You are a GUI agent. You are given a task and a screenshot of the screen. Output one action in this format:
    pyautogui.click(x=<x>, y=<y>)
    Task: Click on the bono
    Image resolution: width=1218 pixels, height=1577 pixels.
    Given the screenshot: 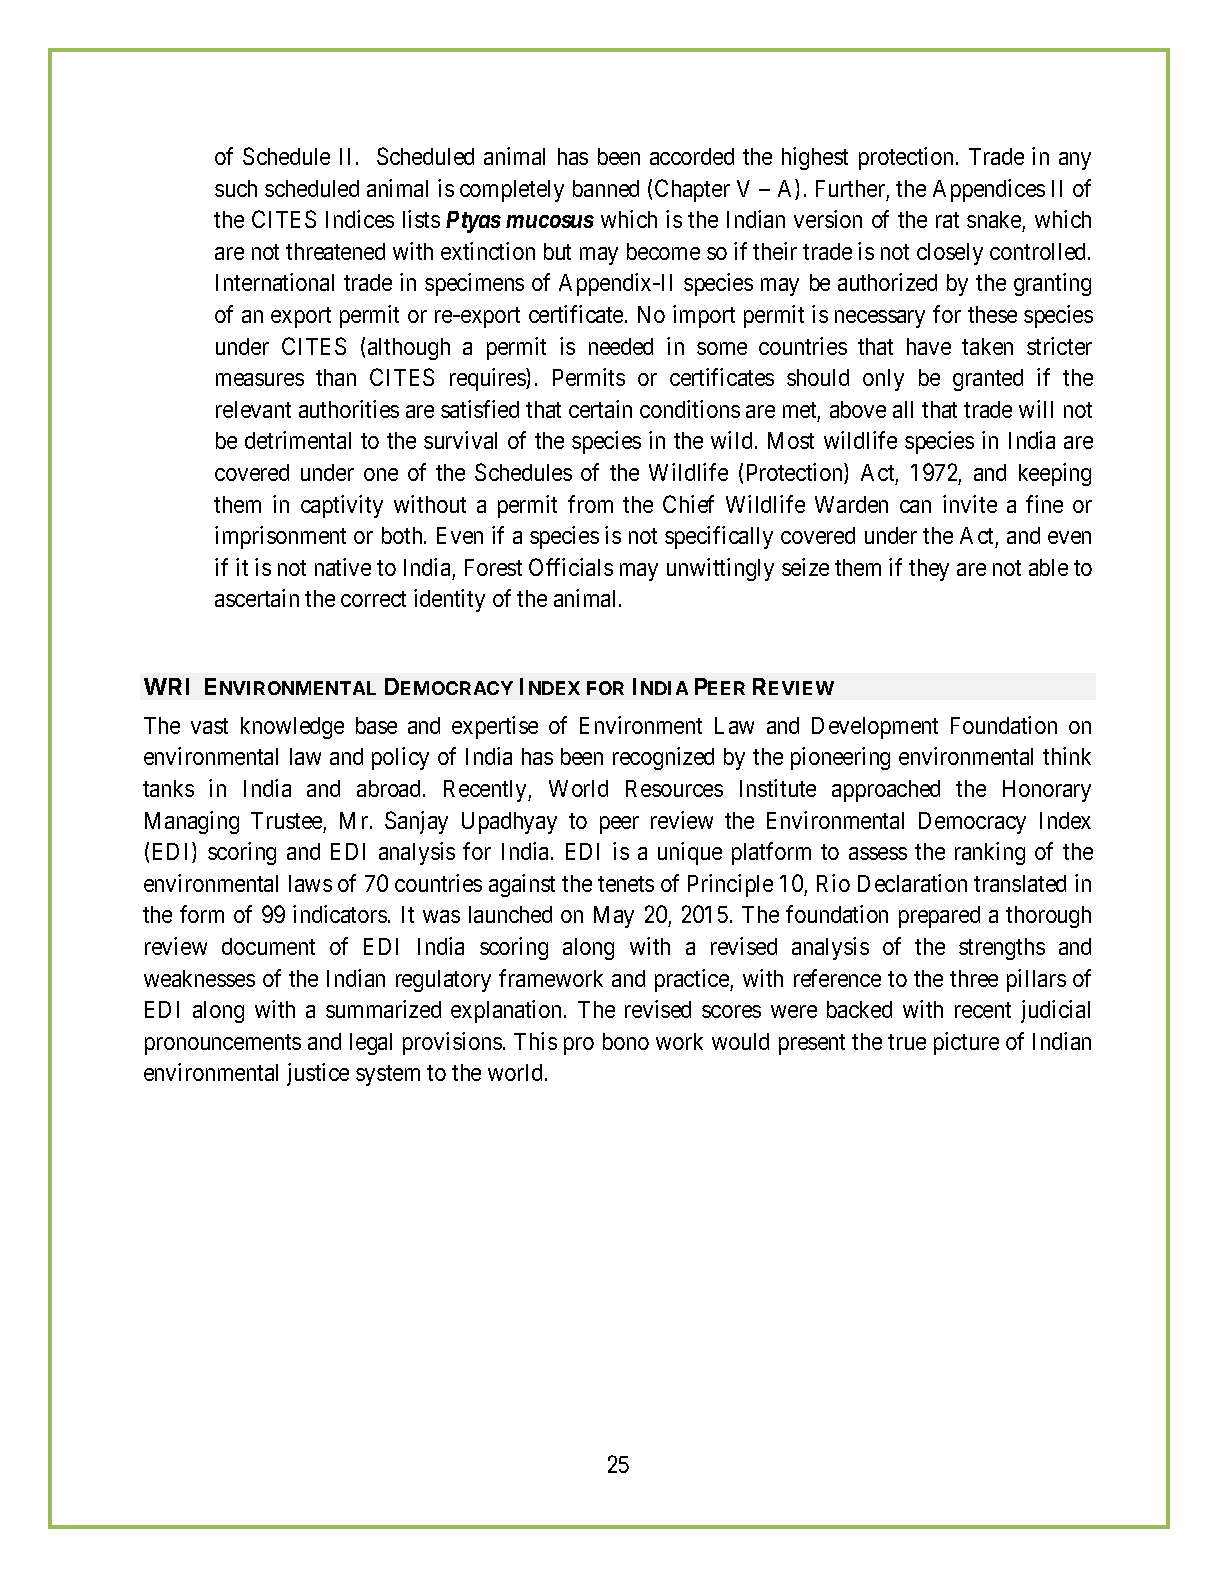 What is the action you would take?
    pyautogui.click(x=626, y=1041)
